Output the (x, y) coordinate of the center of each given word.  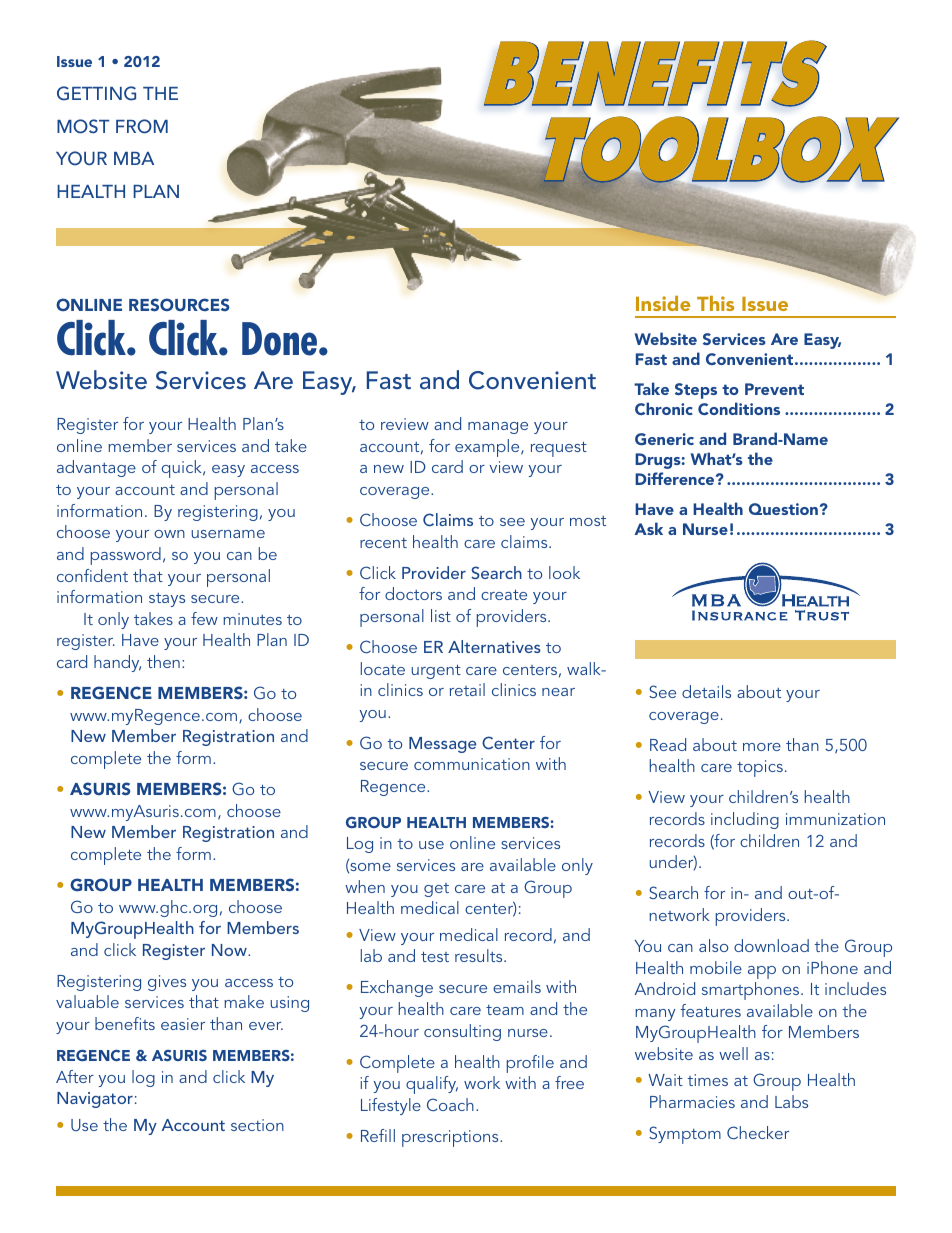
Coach (450, 1104)
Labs (791, 1101)
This (715, 303)
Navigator (95, 1100)
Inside (663, 303)
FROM (142, 126)
